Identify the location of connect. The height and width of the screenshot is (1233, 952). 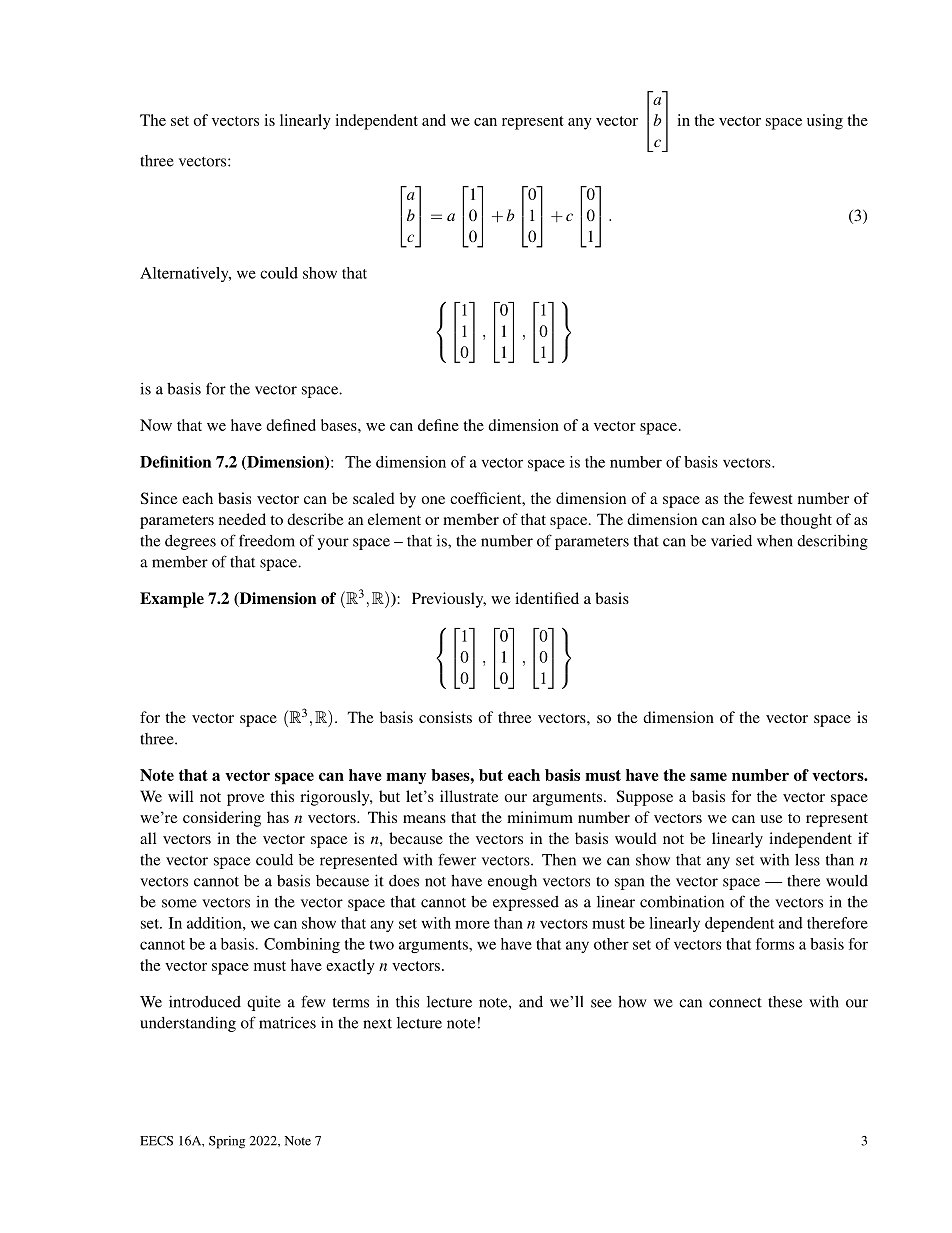
(735, 1003).
